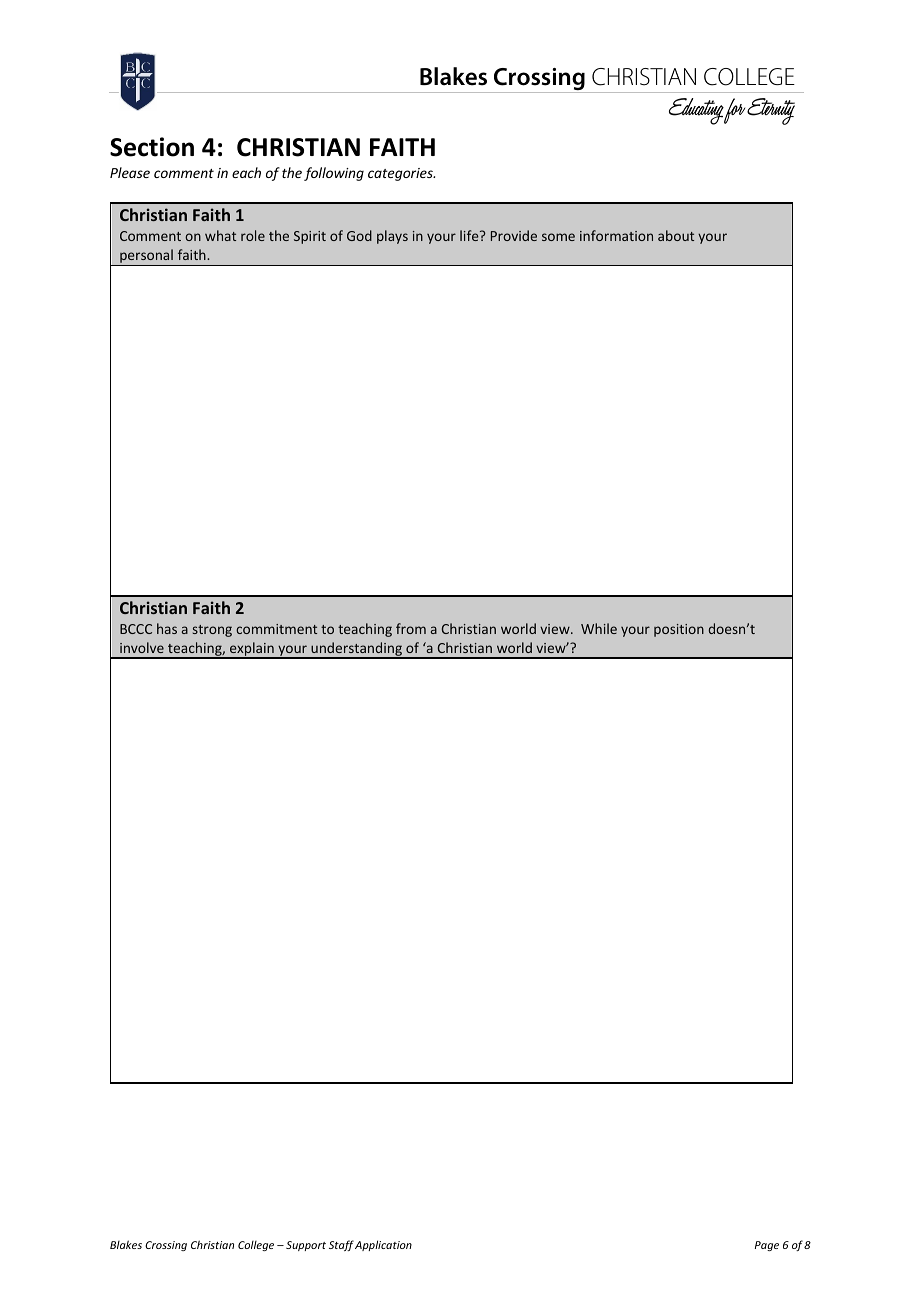 Image resolution: width=924 pixels, height=1308 pixels. What do you see at coordinates (411, 628) in the screenshot?
I see `from` at bounding box center [411, 628].
